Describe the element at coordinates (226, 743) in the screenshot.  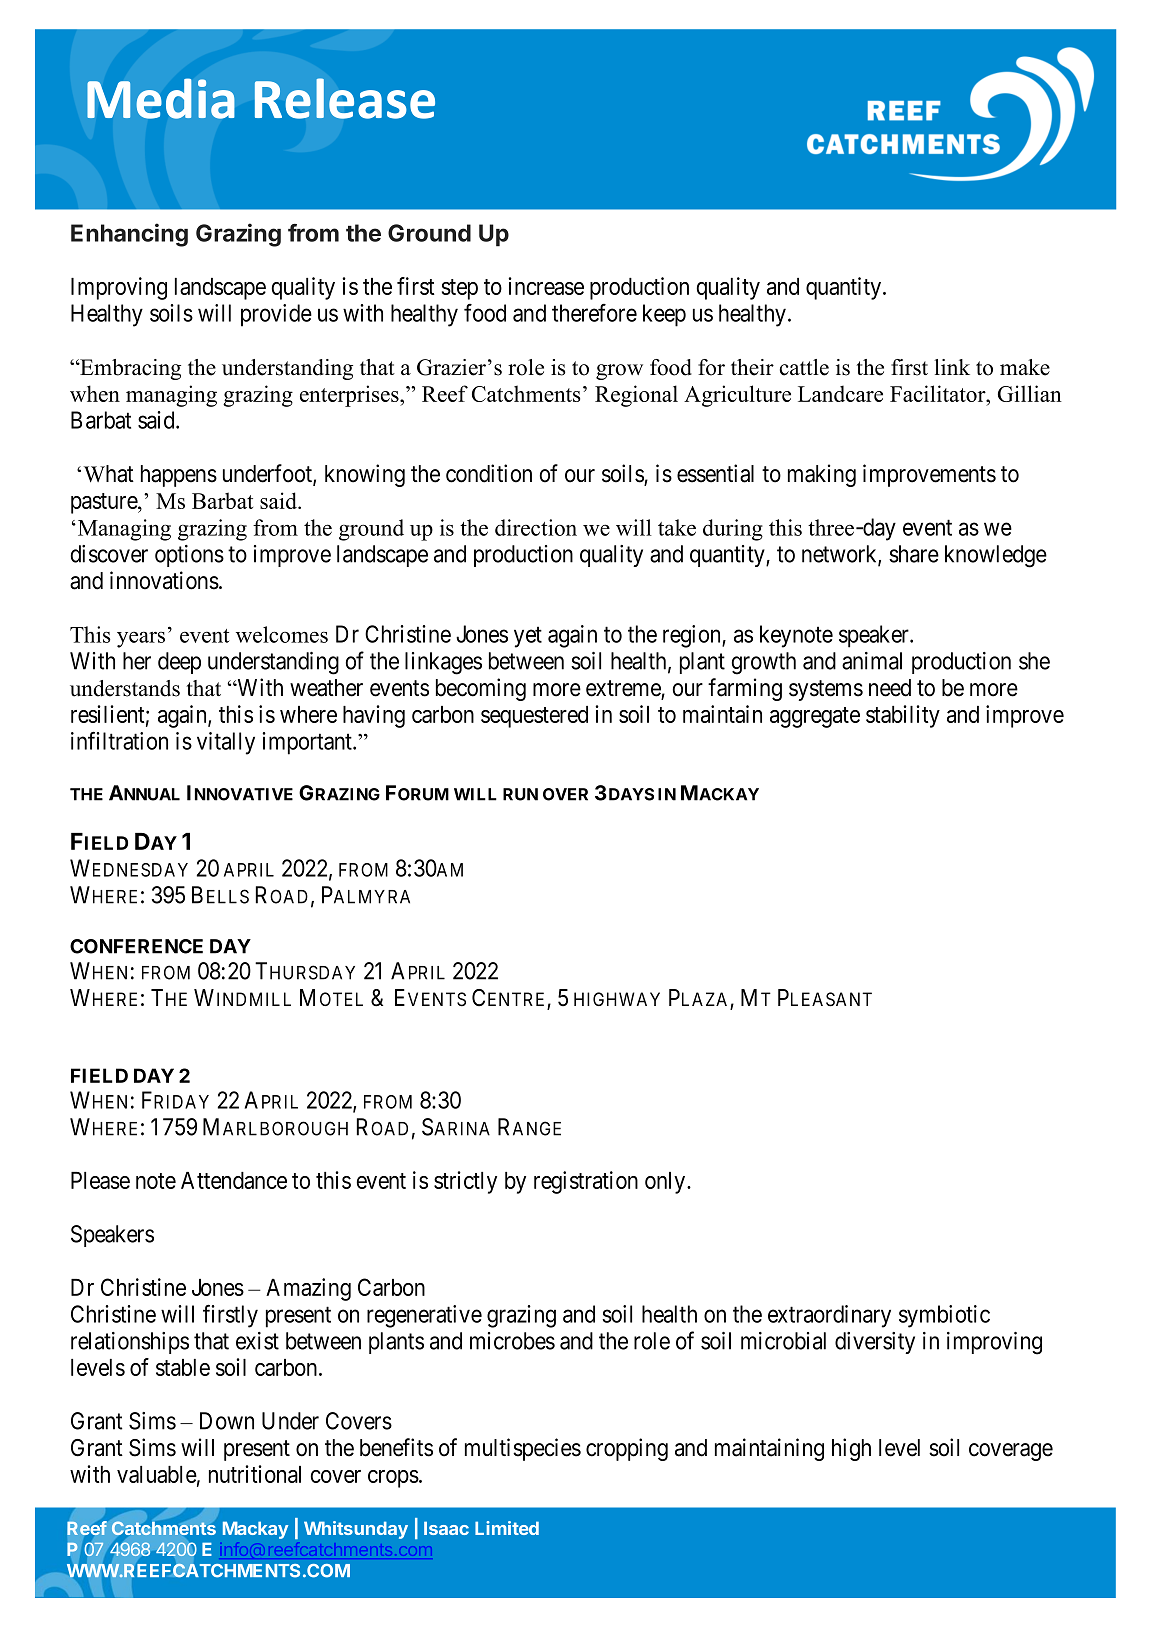
I see `vitally` at that location.
